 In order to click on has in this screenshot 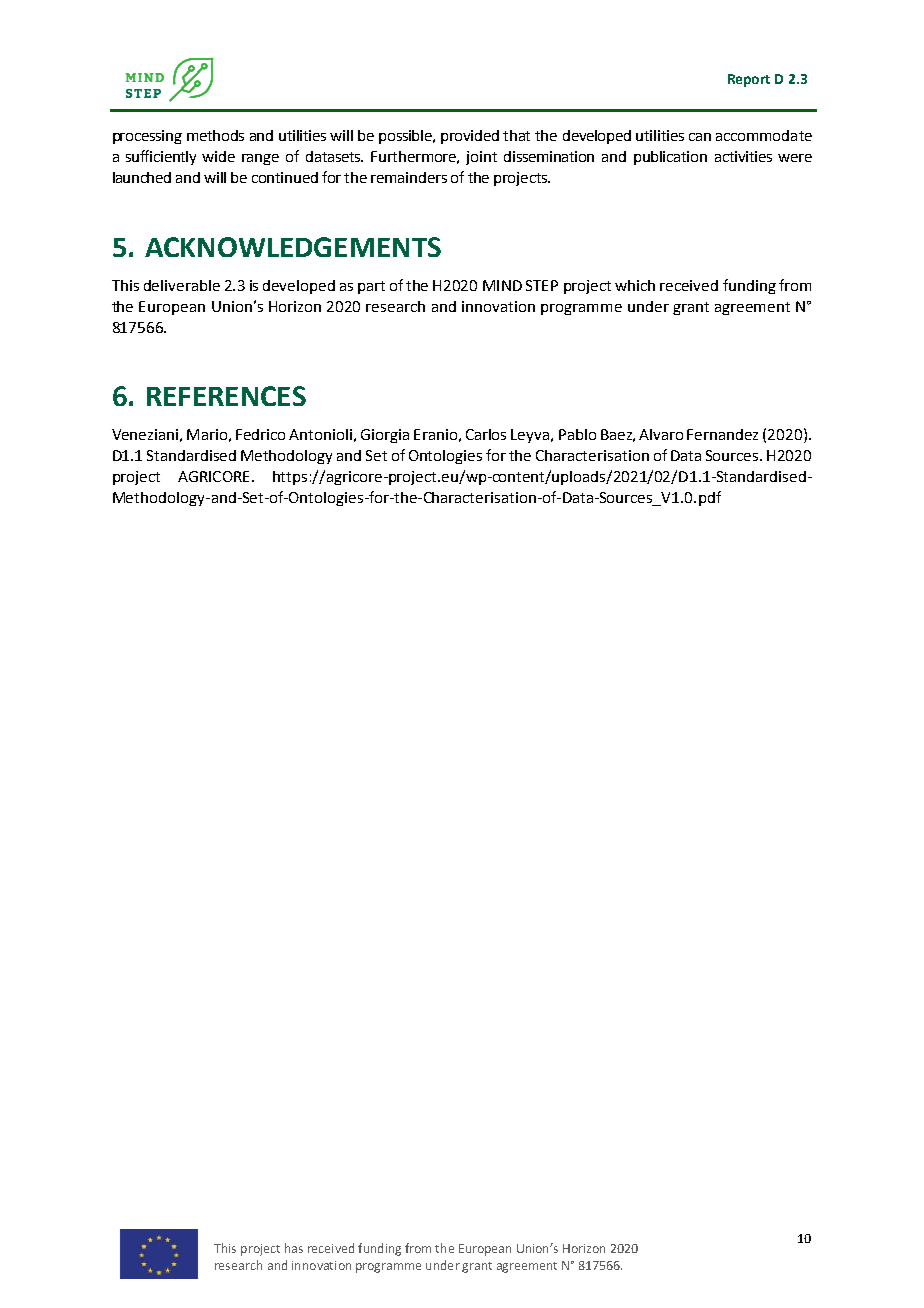, I will do `click(294, 1248)`.
